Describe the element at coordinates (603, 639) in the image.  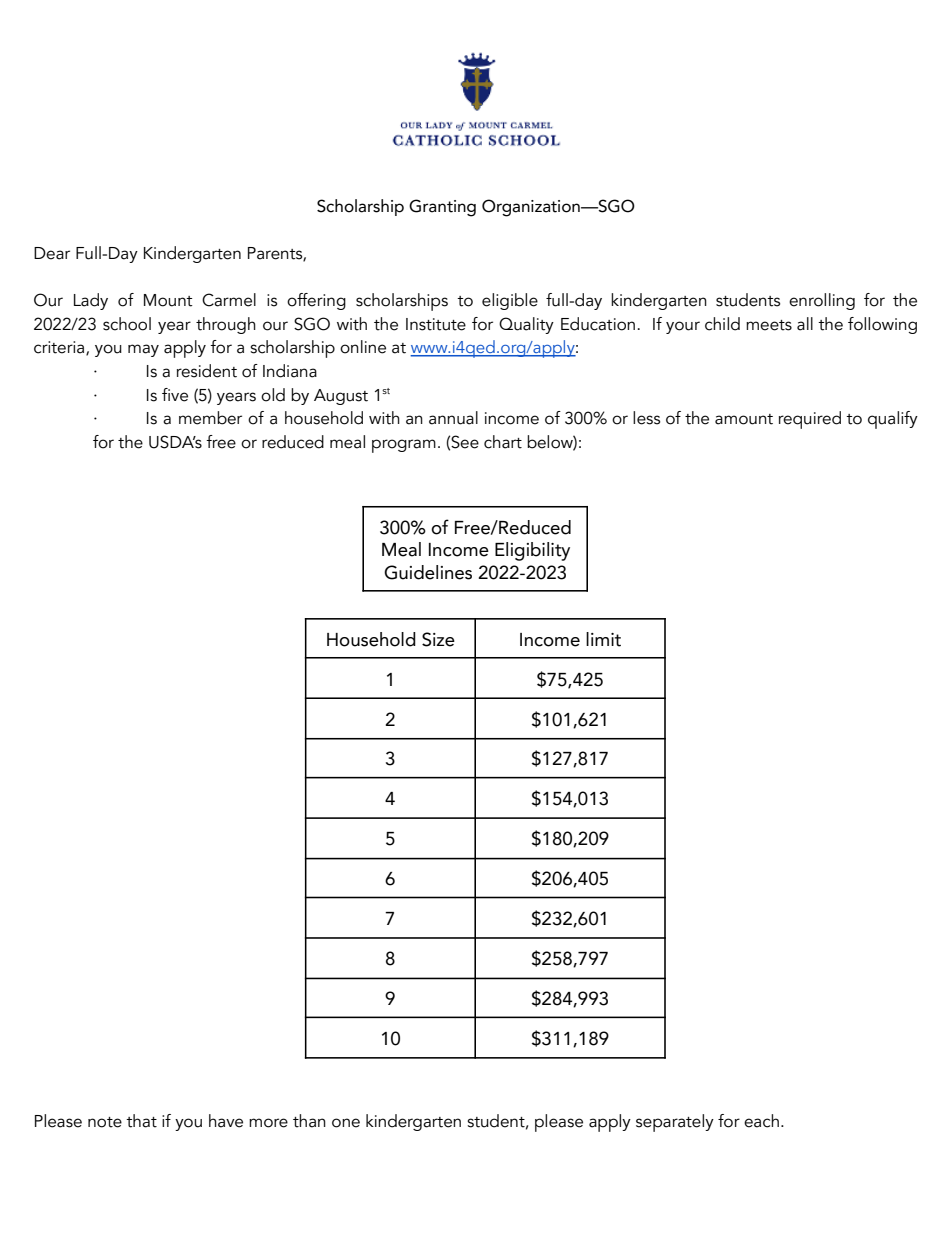
I see `limit` at that location.
